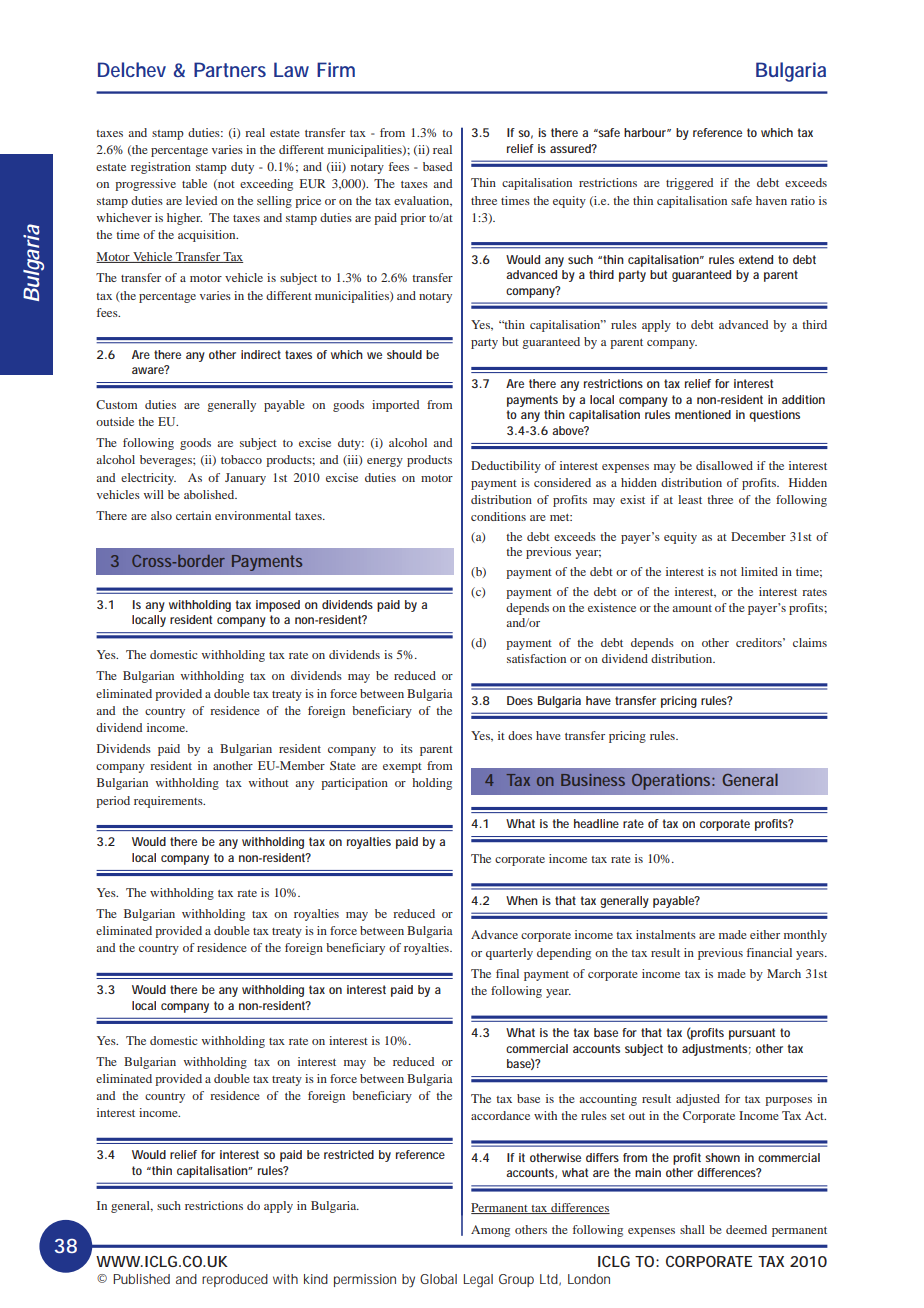 The height and width of the page is (1308, 924). What do you see at coordinates (235, 1280) in the page?
I see `reproduced` at bounding box center [235, 1280].
